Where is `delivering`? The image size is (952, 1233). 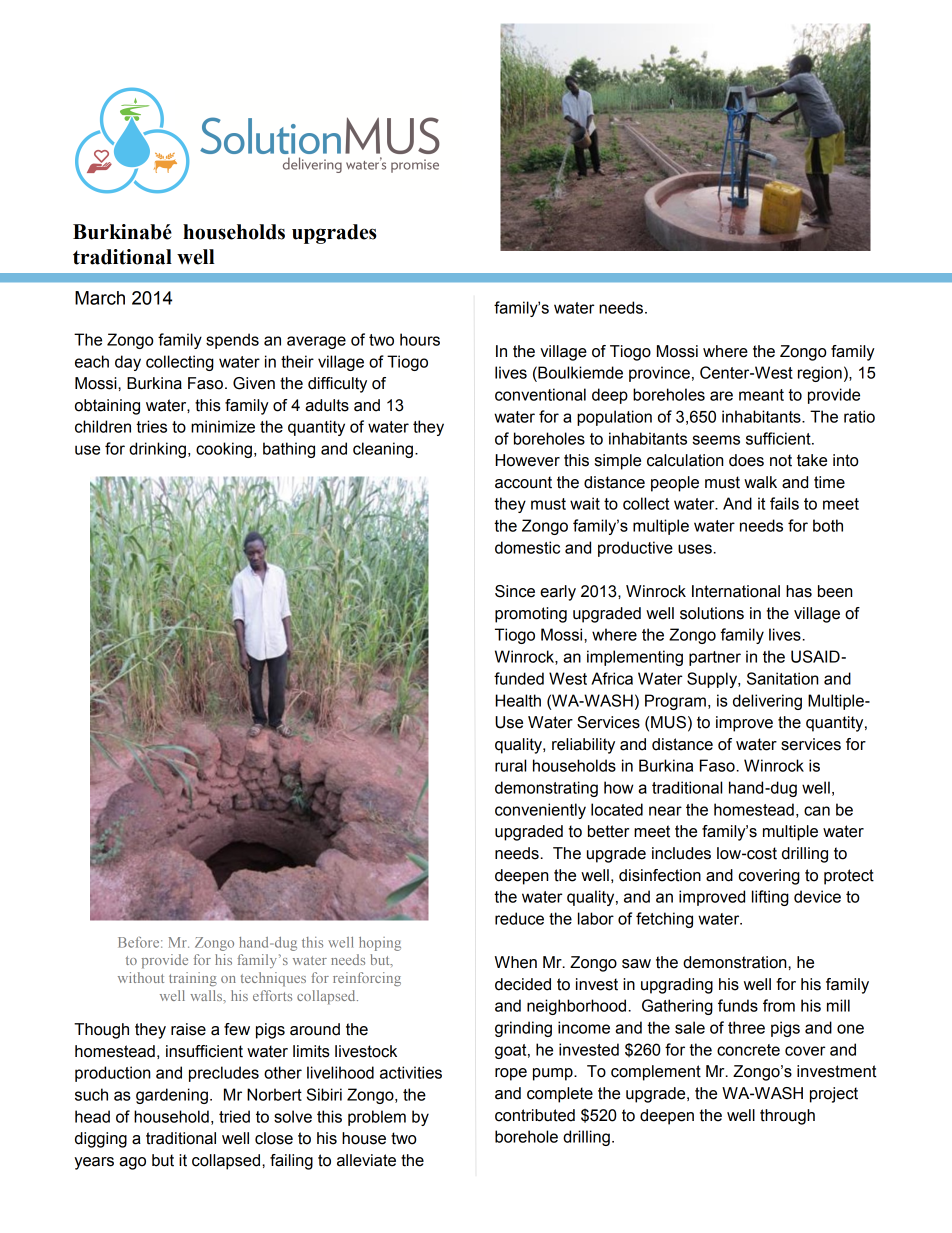 delivering is located at coordinates (767, 702).
